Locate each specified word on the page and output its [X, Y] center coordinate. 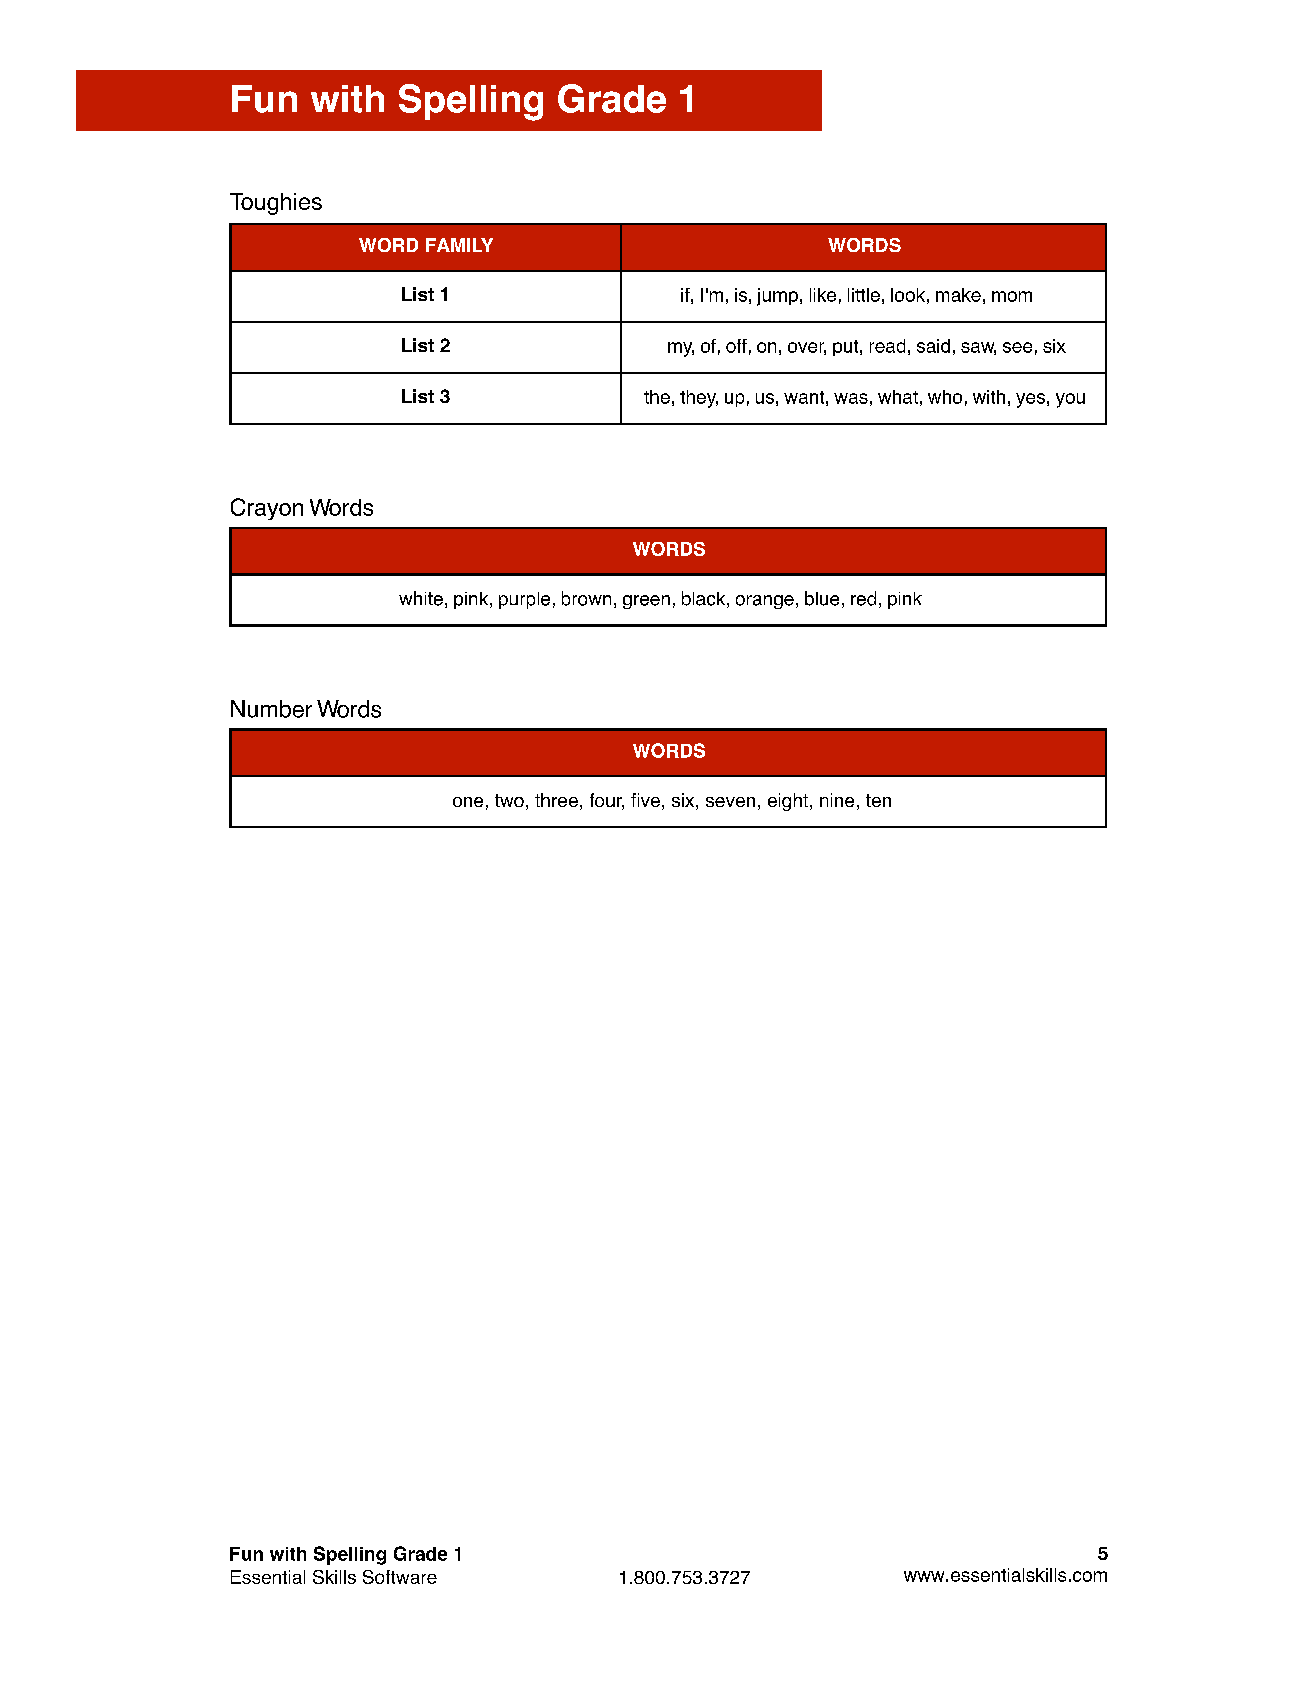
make [958, 295]
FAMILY [459, 245]
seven [730, 802]
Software [400, 1577]
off [736, 346]
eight [788, 802]
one [468, 802]
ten [878, 800]
